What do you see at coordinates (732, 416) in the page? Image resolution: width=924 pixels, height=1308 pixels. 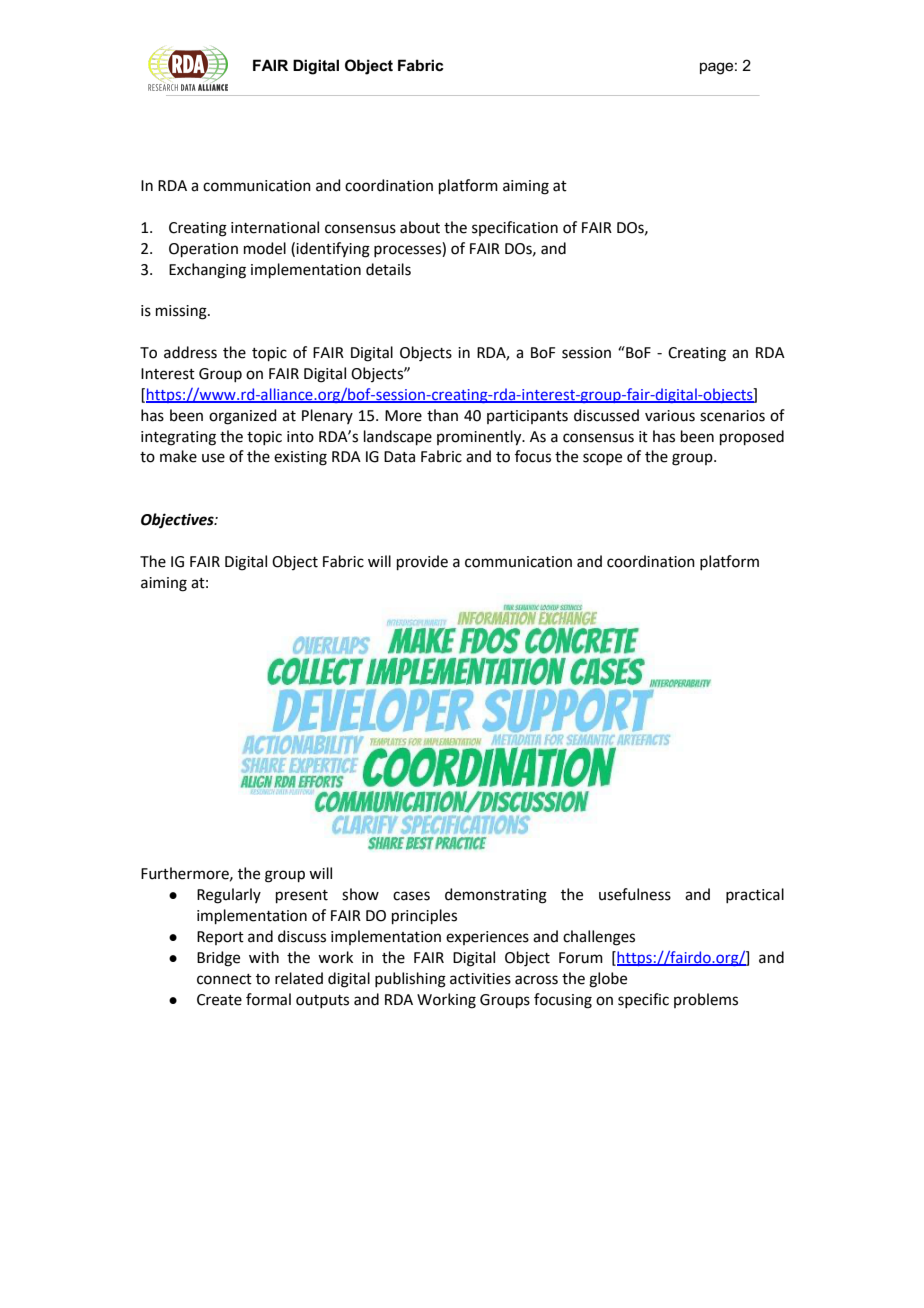 I see `scenarios` at bounding box center [732, 416].
